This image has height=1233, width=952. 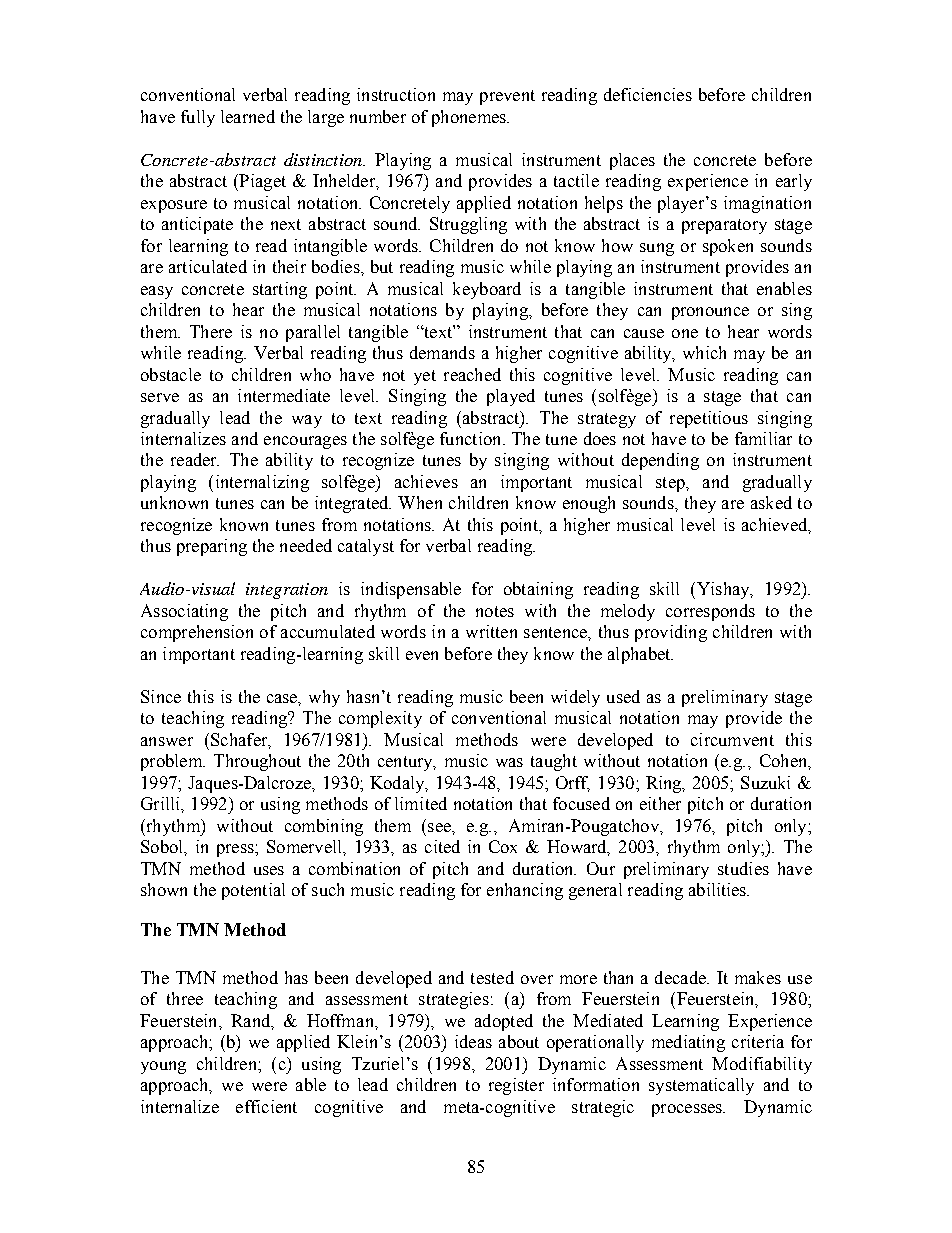 What do you see at coordinates (648, 94) in the image?
I see `deficiencies` at bounding box center [648, 94].
